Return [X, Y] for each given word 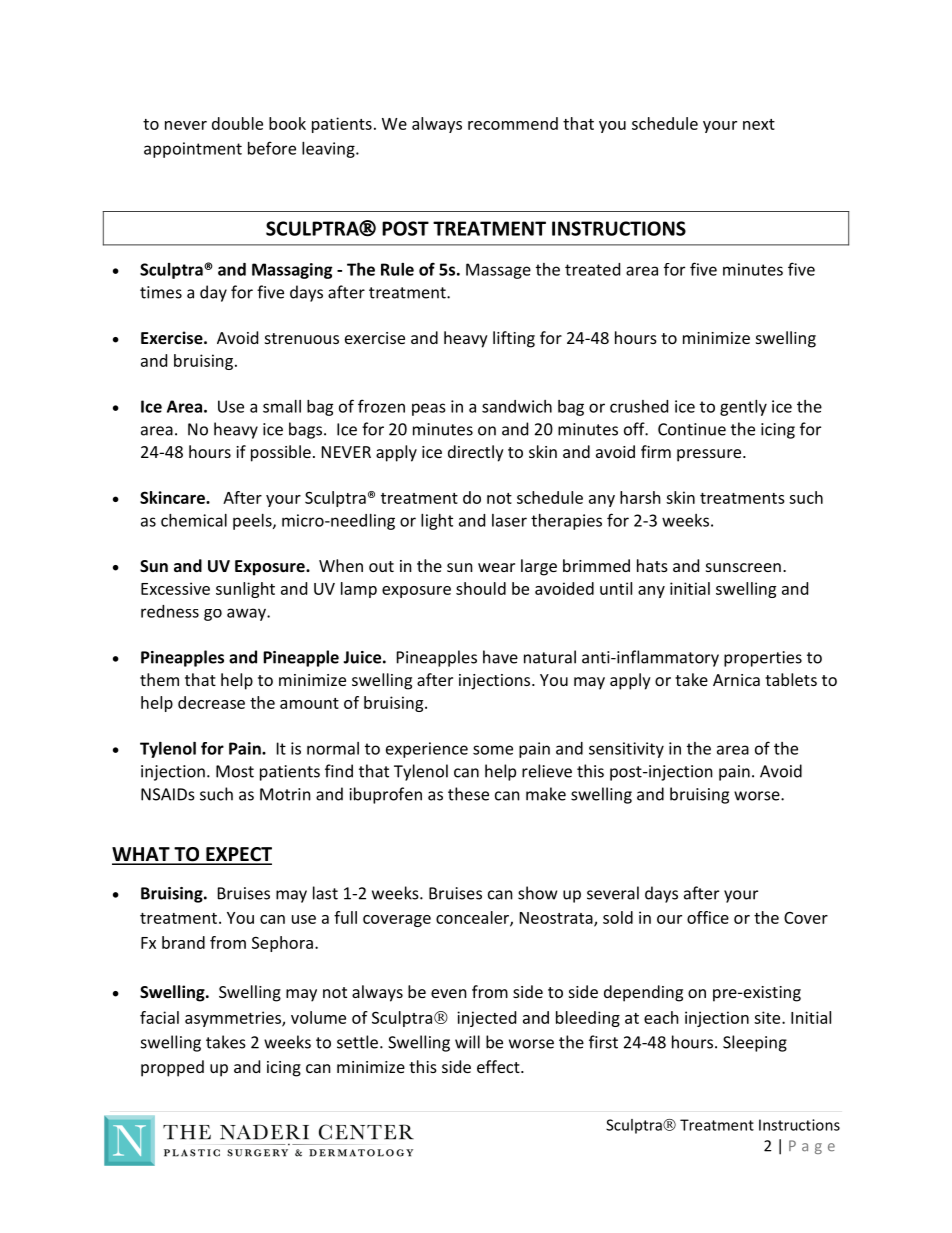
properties [763, 659]
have [500, 657]
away [247, 614]
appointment [193, 150]
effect [499, 1066]
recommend [513, 123]
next [759, 124]
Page [812, 1147]
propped [172, 1068]
